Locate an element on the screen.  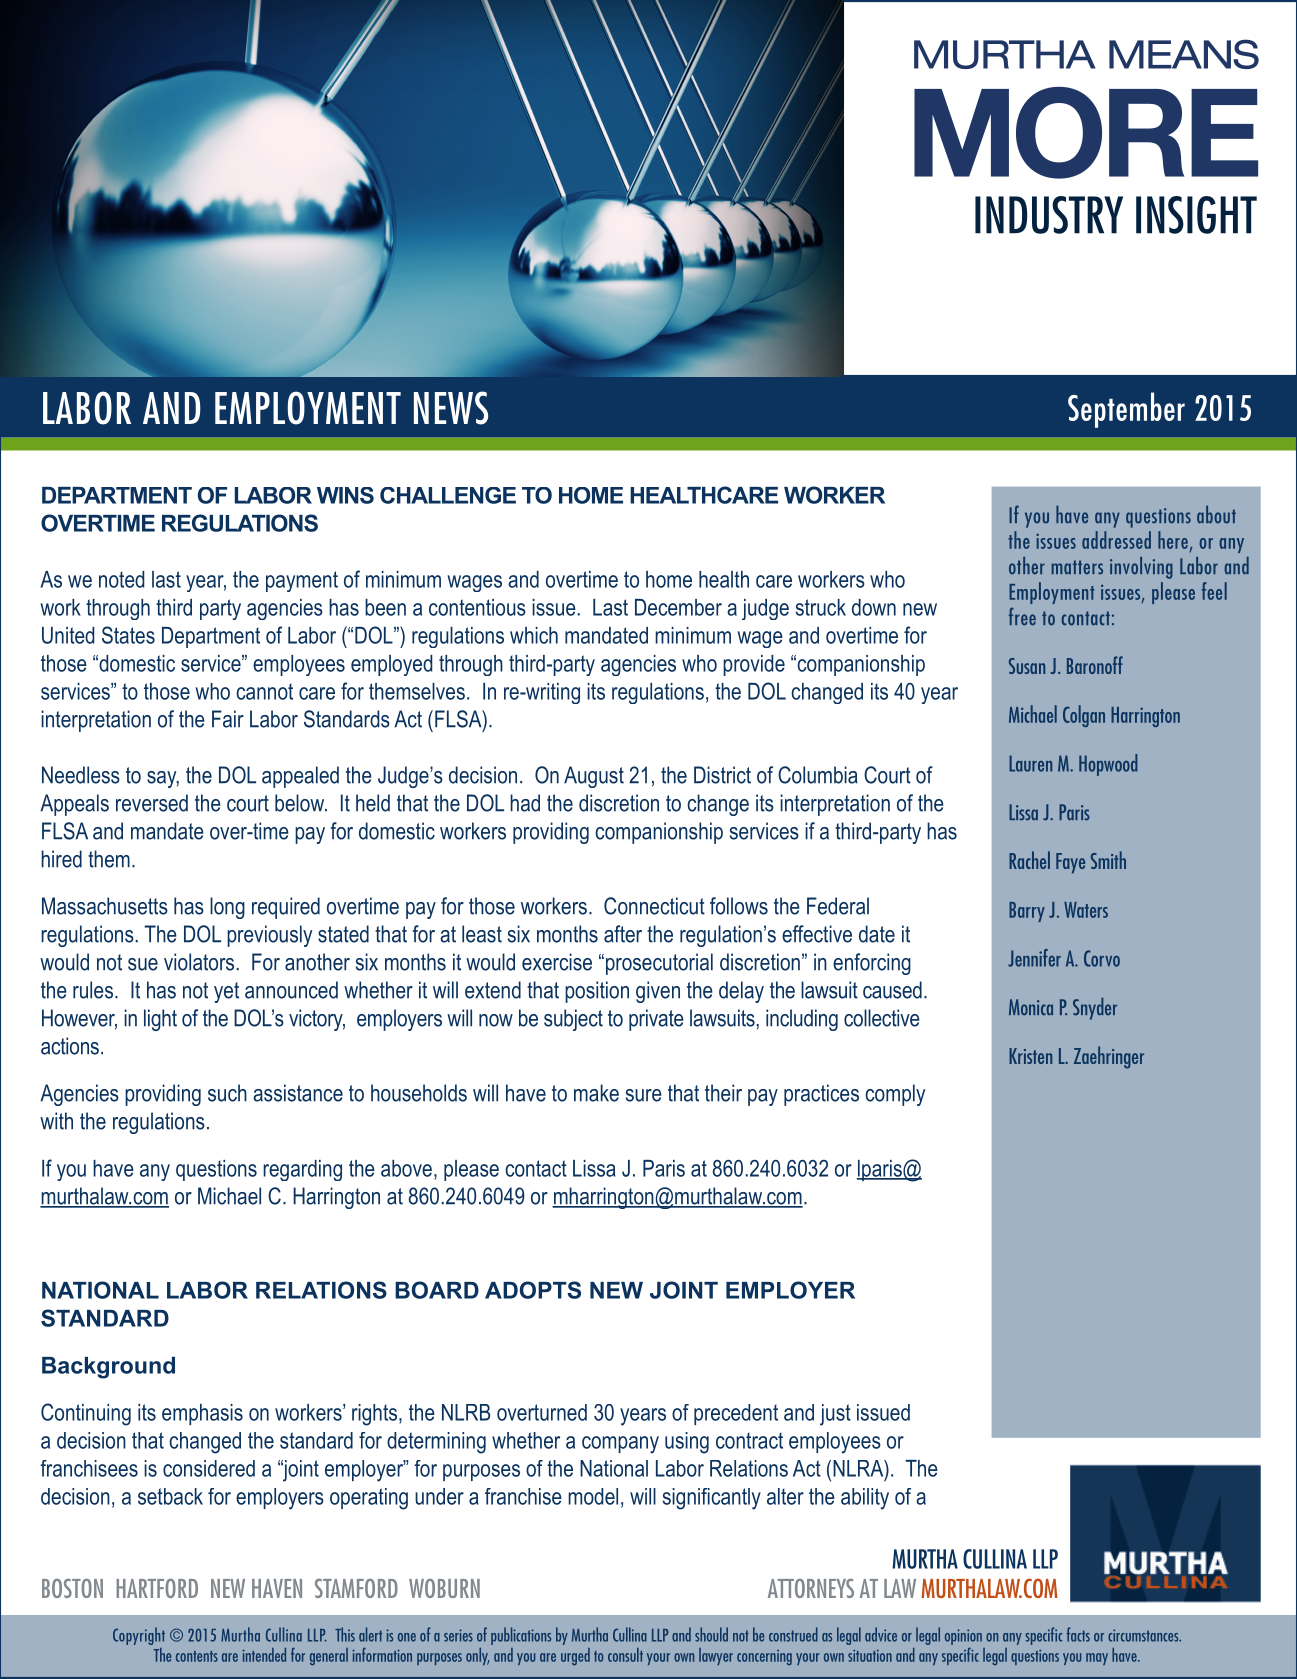
INSIGHT is located at coordinates (1196, 215).
